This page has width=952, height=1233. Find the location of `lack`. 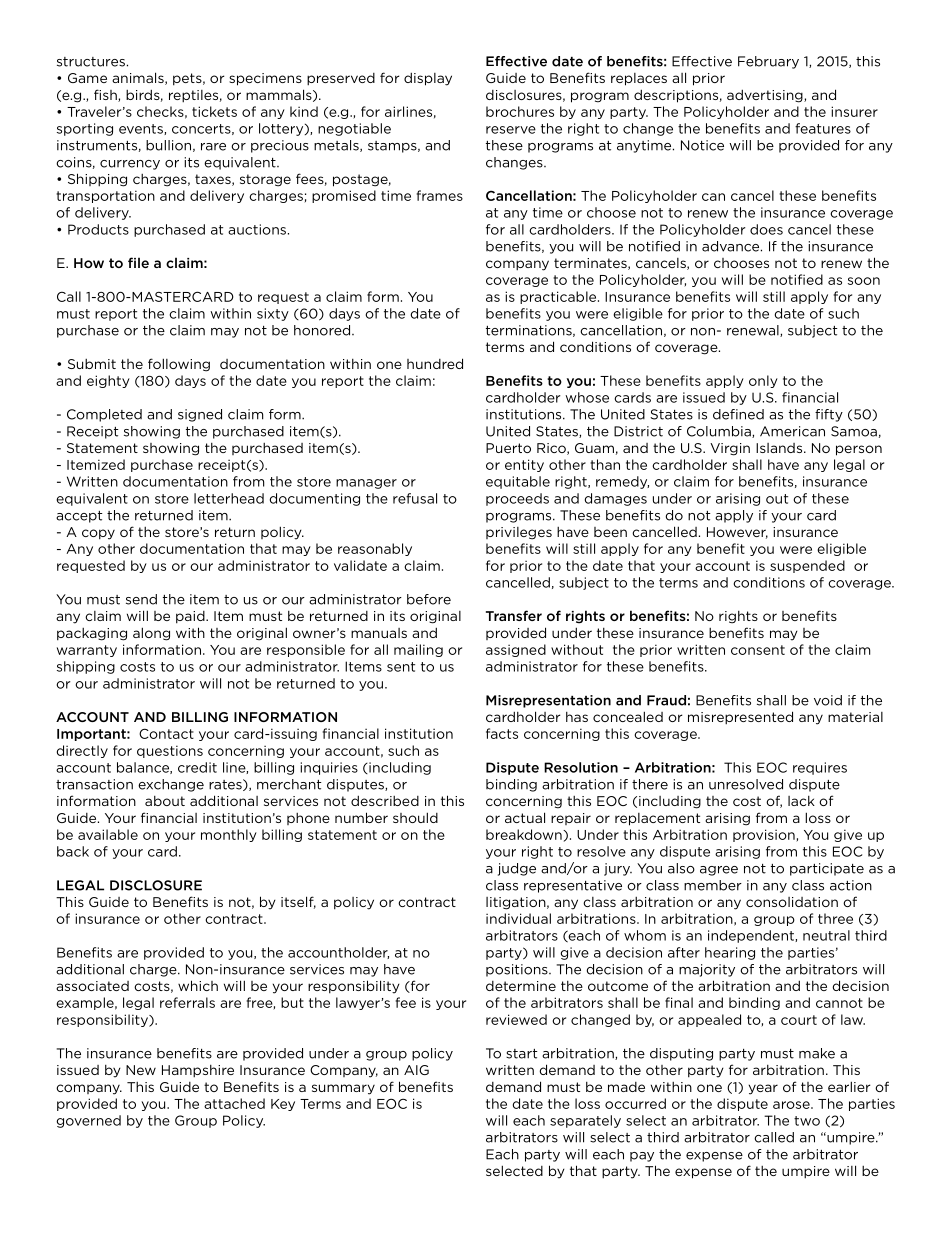

lack is located at coordinates (801, 801).
